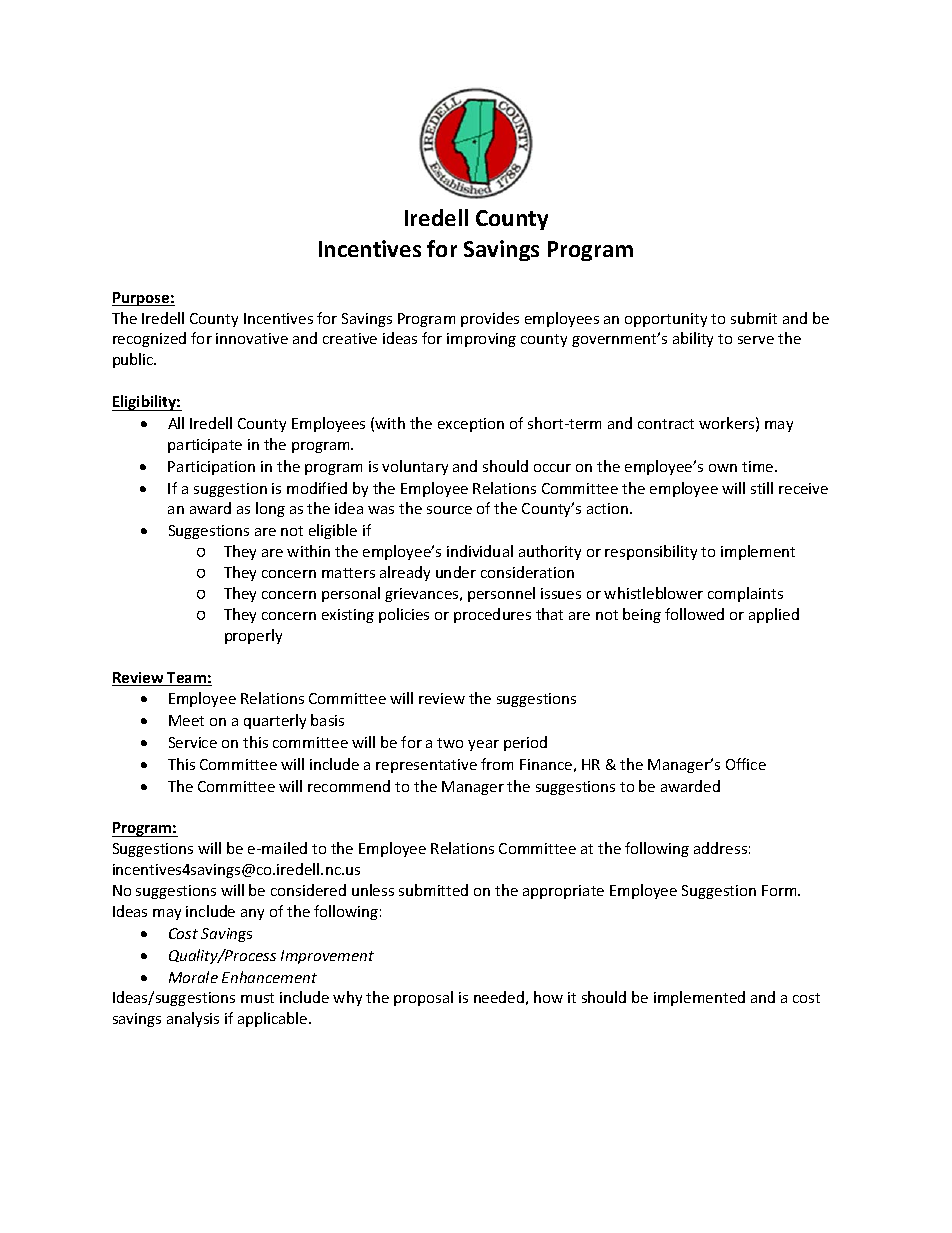  Describe the element at coordinates (481, 340) in the image. I see `improving` at that location.
